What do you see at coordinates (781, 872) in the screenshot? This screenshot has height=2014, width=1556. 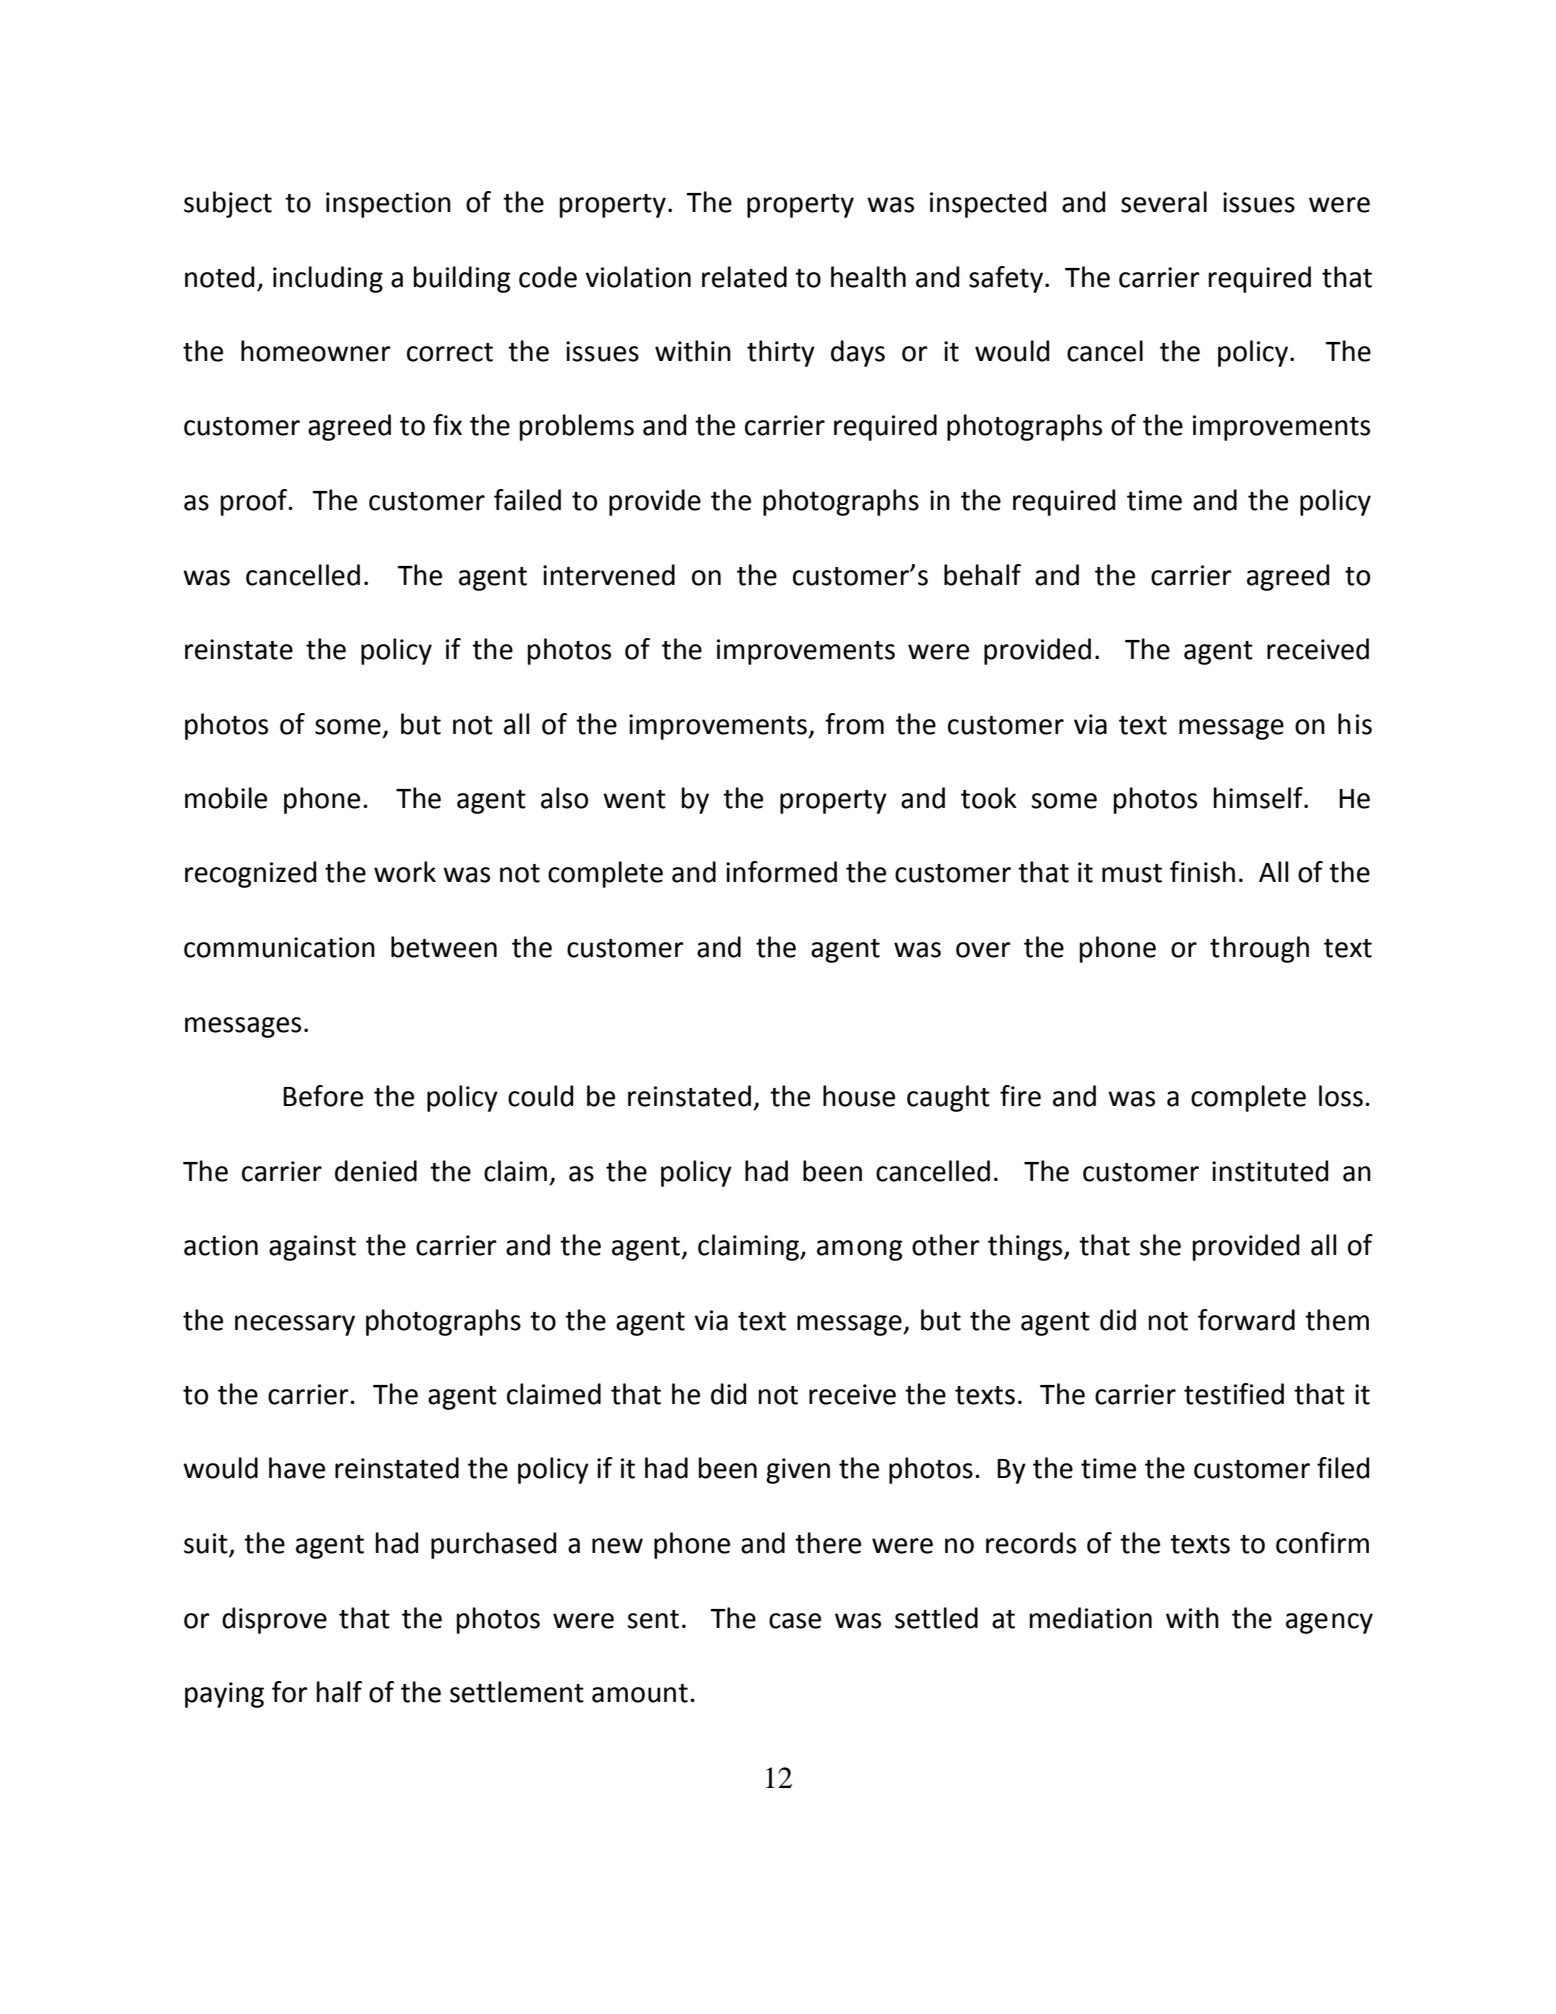 I see `informed` at bounding box center [781, 872].
